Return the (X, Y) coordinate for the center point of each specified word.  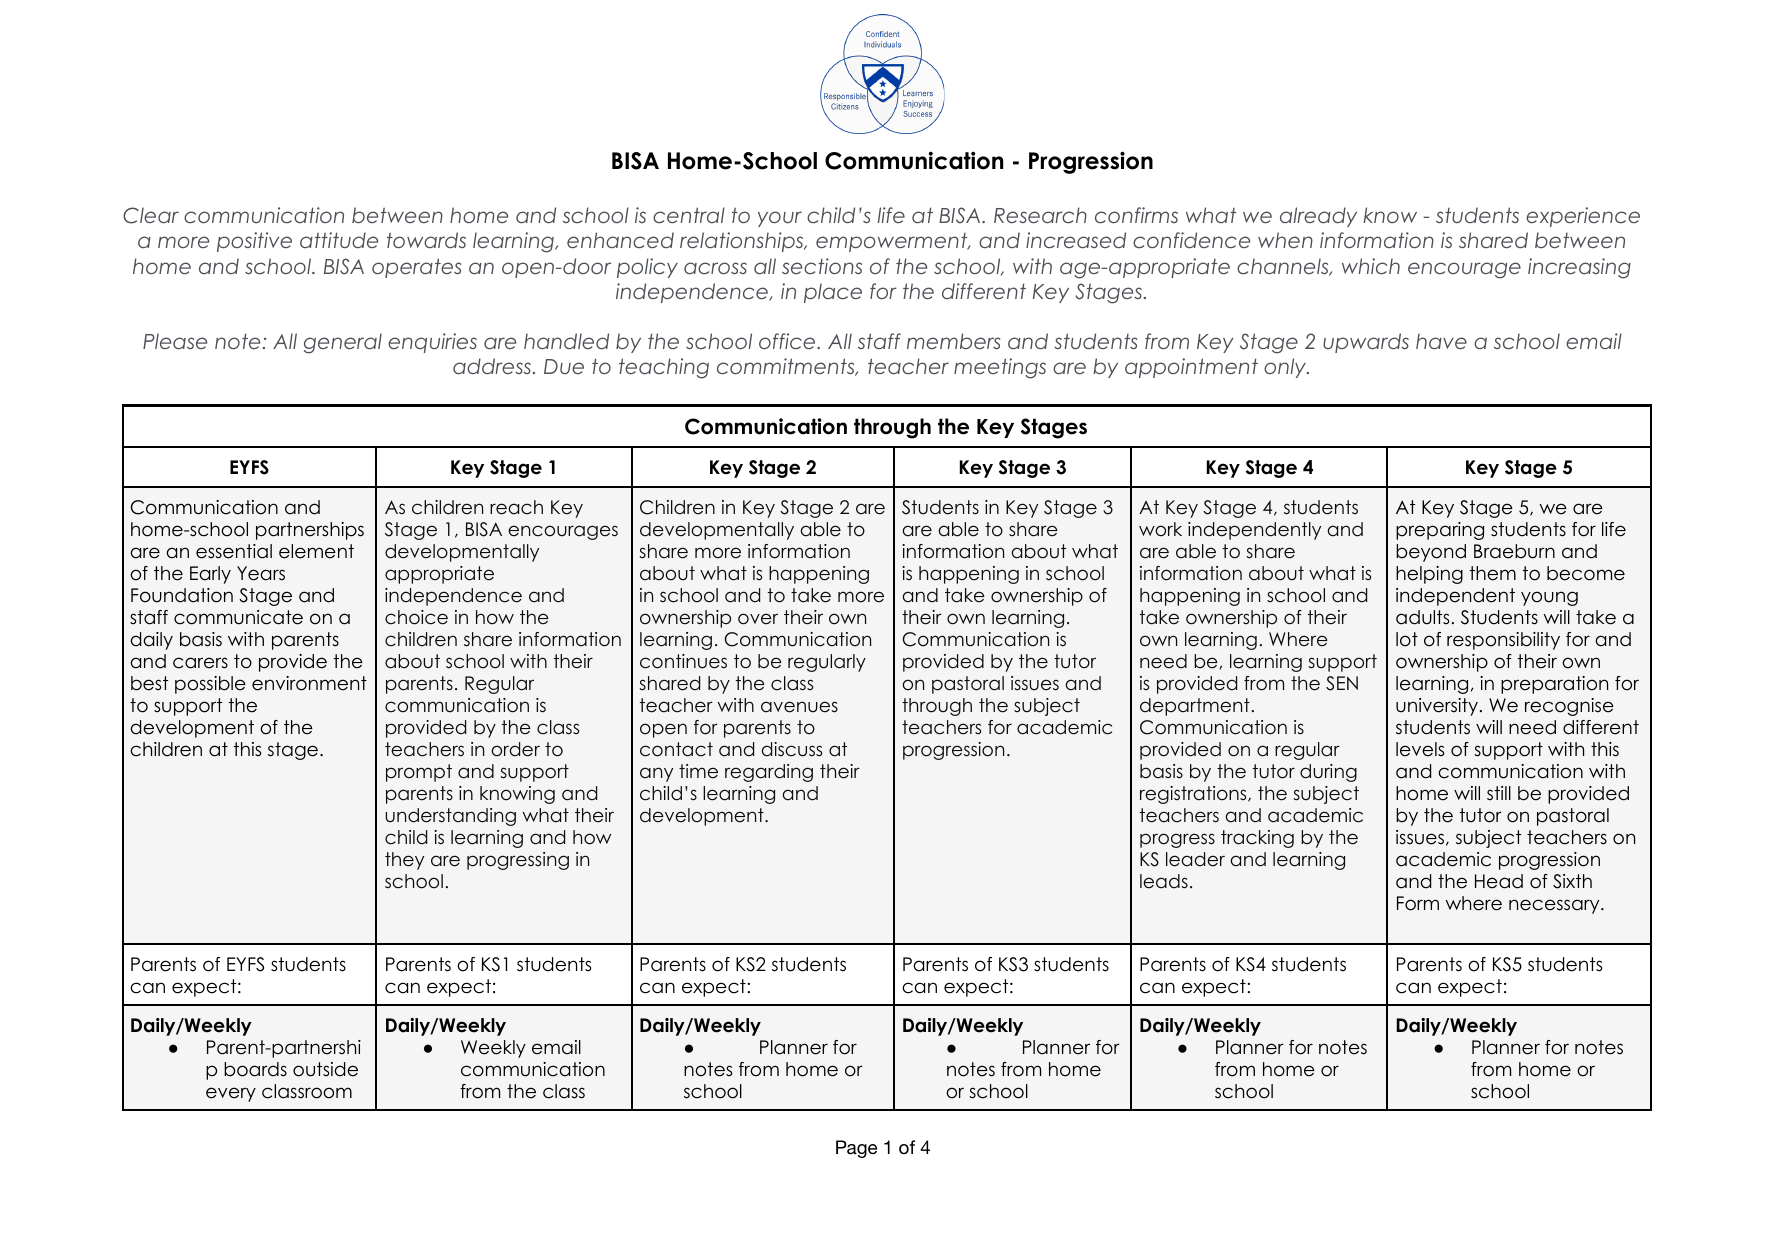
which (1371, 266)
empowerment (893, 242)
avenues (799, 707)
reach (516, 507)
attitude (339, 240)
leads (1164, 881)
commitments (787, 367)
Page (856, 1149)
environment (309, 683)
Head (1499, 881)
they (404, 861)
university (1437, 707)
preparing (1440, 531)
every (231, 1094)
